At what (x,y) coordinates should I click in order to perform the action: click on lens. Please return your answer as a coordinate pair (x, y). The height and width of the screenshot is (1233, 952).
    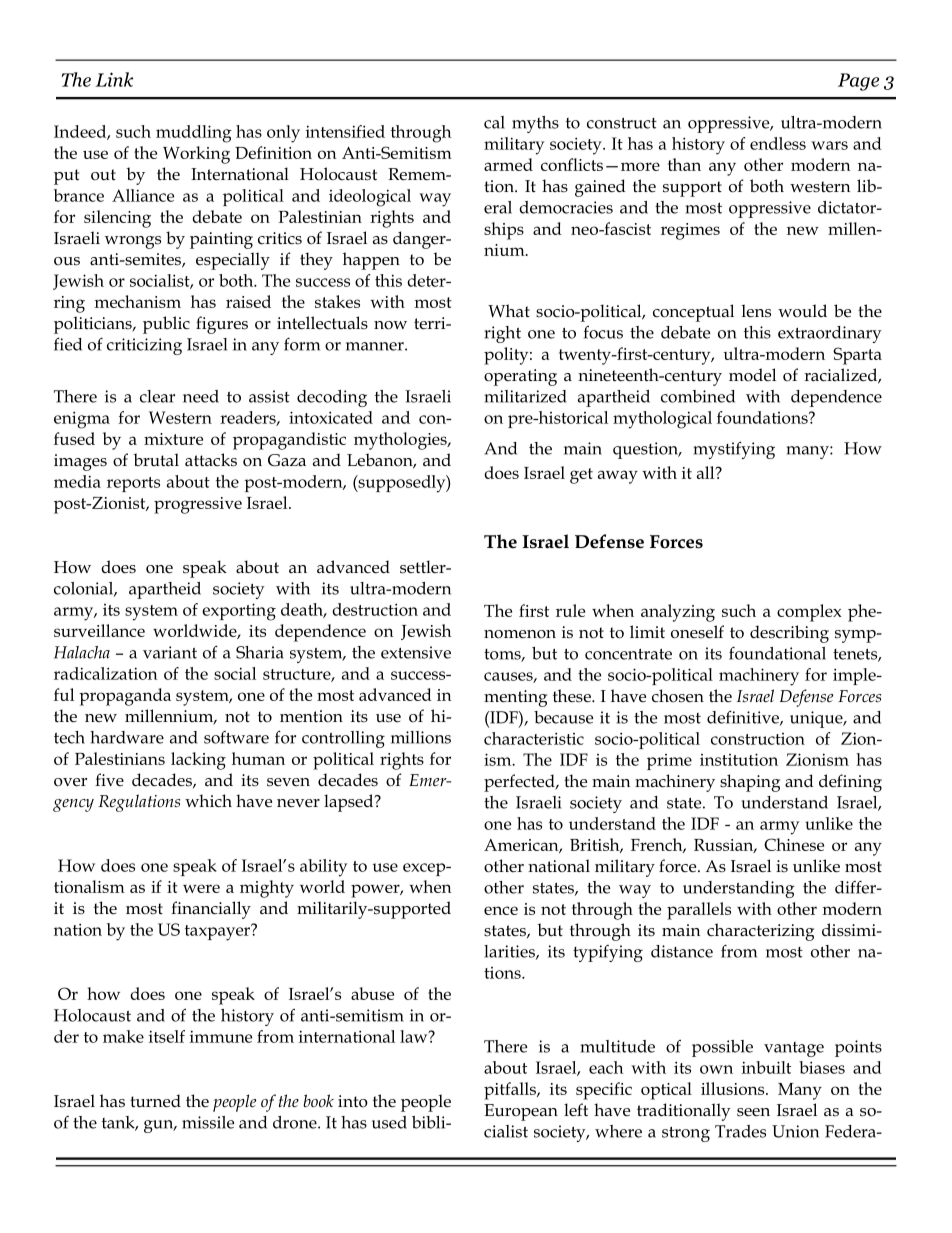
    Looking at the image, I should click on (756, 311).
